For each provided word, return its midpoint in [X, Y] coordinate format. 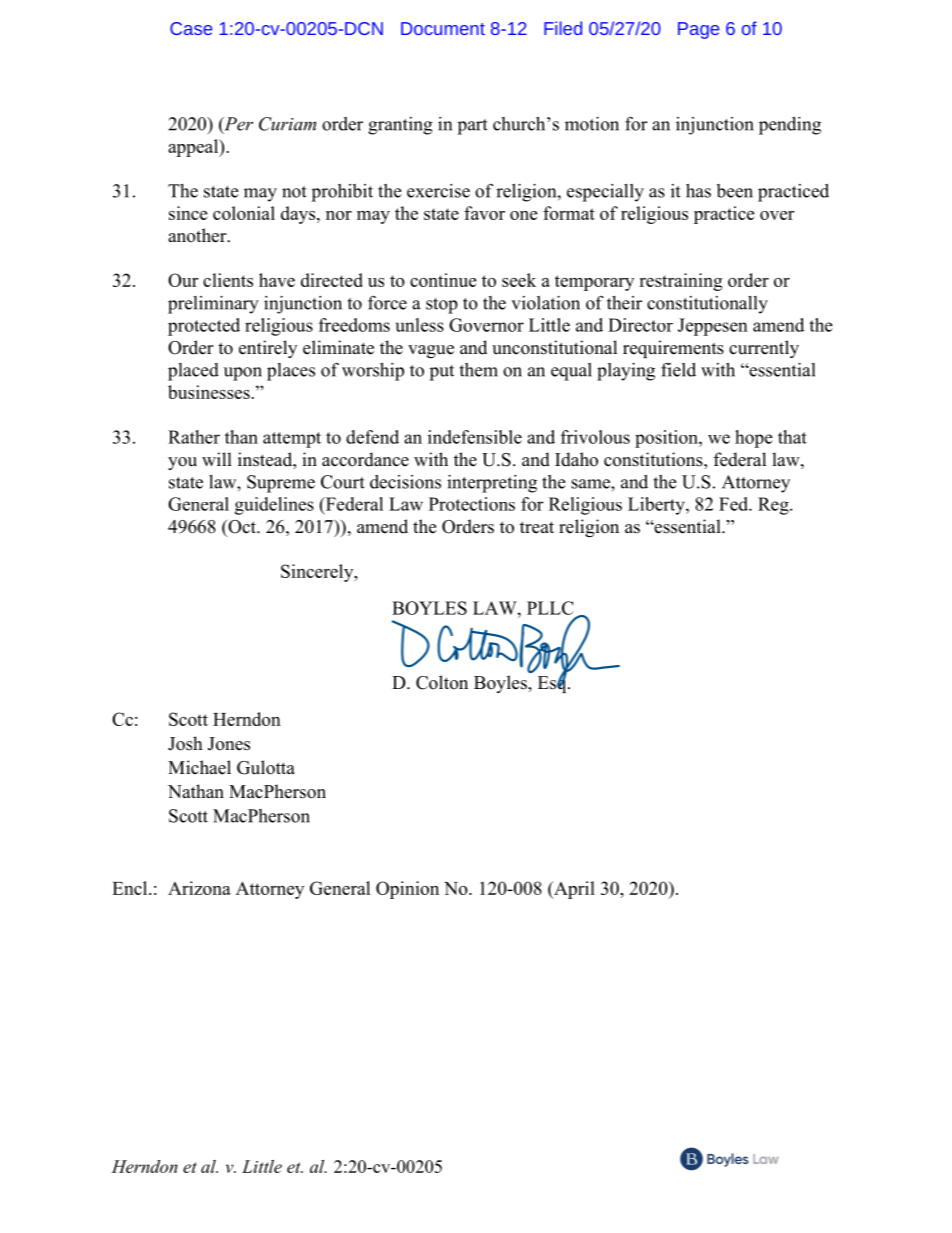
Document [443, 28]
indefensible [475, 437]
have [277, 280]
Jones [229, 744]
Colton [442, 682]
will [217, 459]
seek [519, 280]
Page [698, 30]
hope [754, 439]
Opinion [407, 890]
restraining [680, 282]
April [573, 890]
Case [191, 28]
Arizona [199, 888]
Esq [553, 683]
